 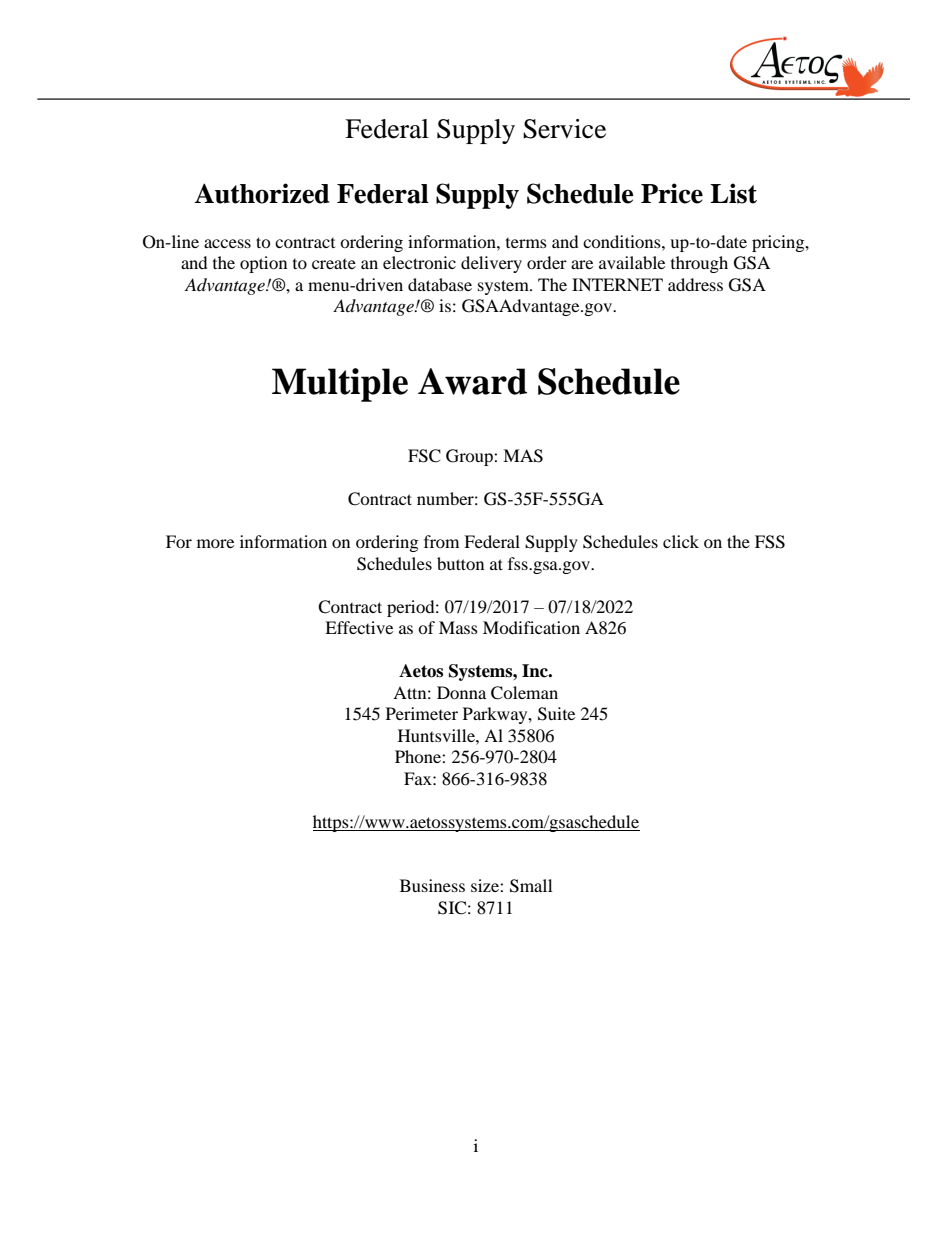 I want to click on Authorized, so click(x=261, y=193).
